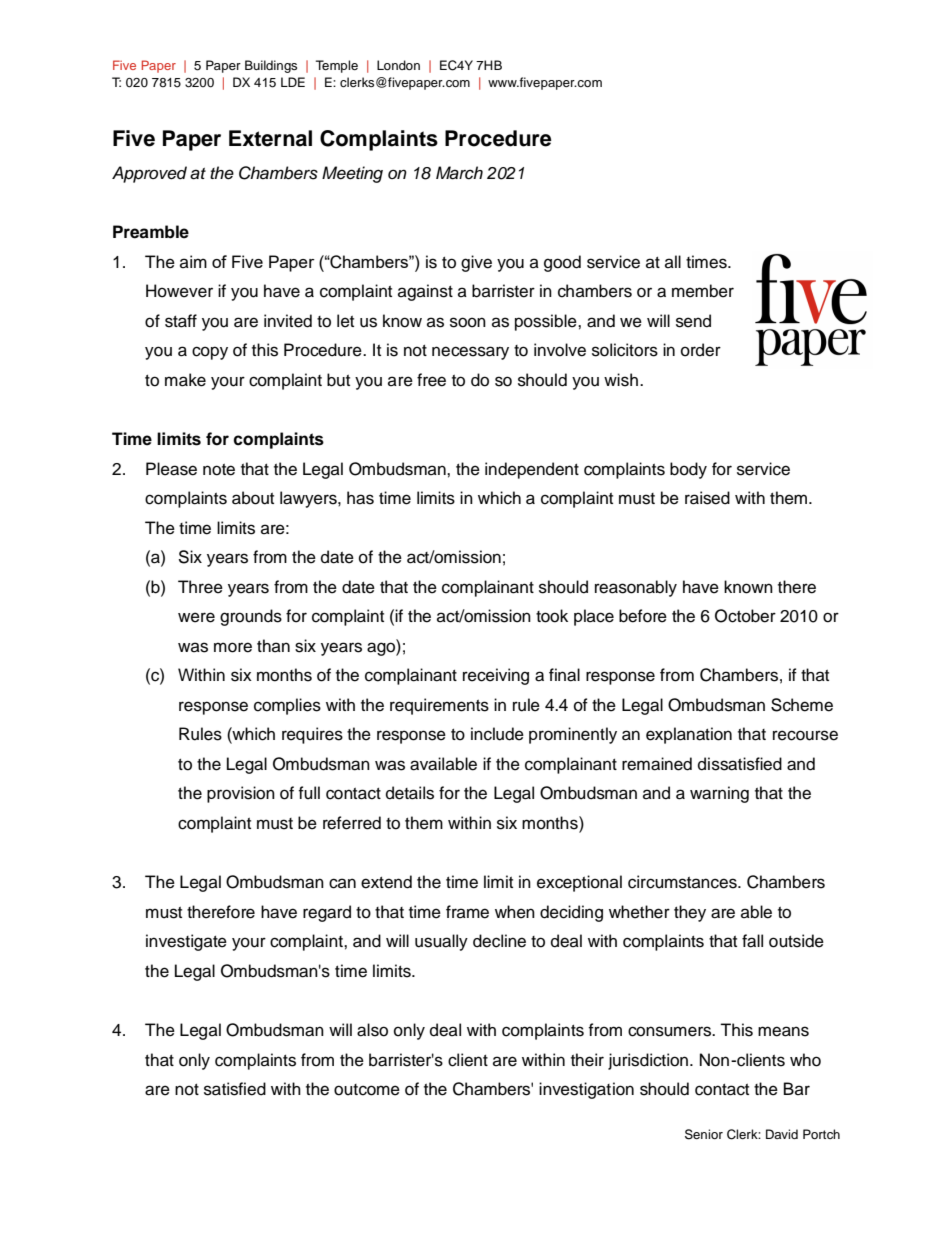 This screenshot has height=1233, width=952. What do you see at coordinates (703, 291) in the screenshot?
I see `member` at bounding box center [703, 291].
